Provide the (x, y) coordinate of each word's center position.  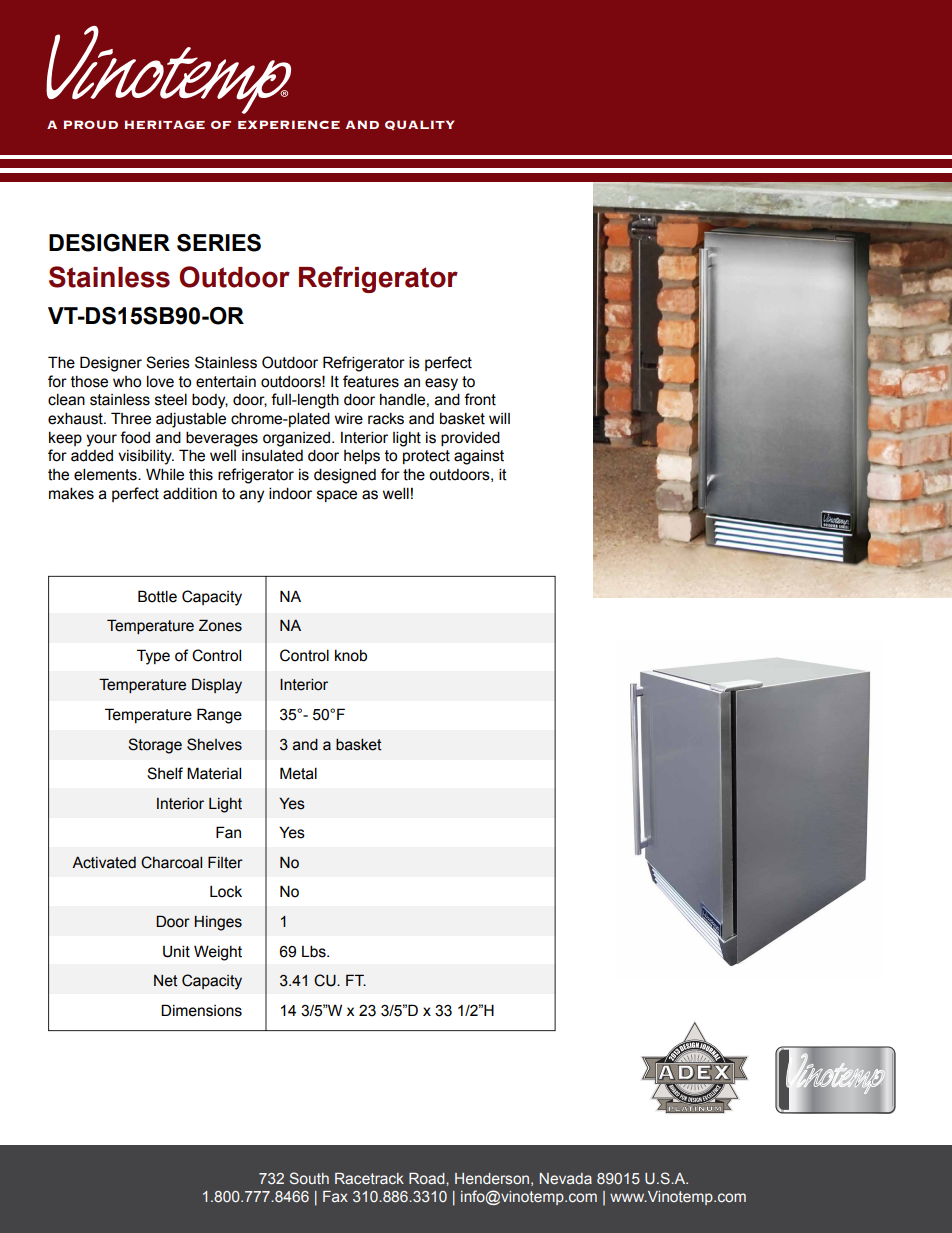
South (309, 1178)
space (337, 496)
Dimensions (201, 1010)
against (479, 457)
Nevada (566, 1178)
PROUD (91, 124)
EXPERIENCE (289, 124)
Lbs (315, 951)
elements (106, 474)
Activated (104, 862)
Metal (298, 773)
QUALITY (420, 125)
